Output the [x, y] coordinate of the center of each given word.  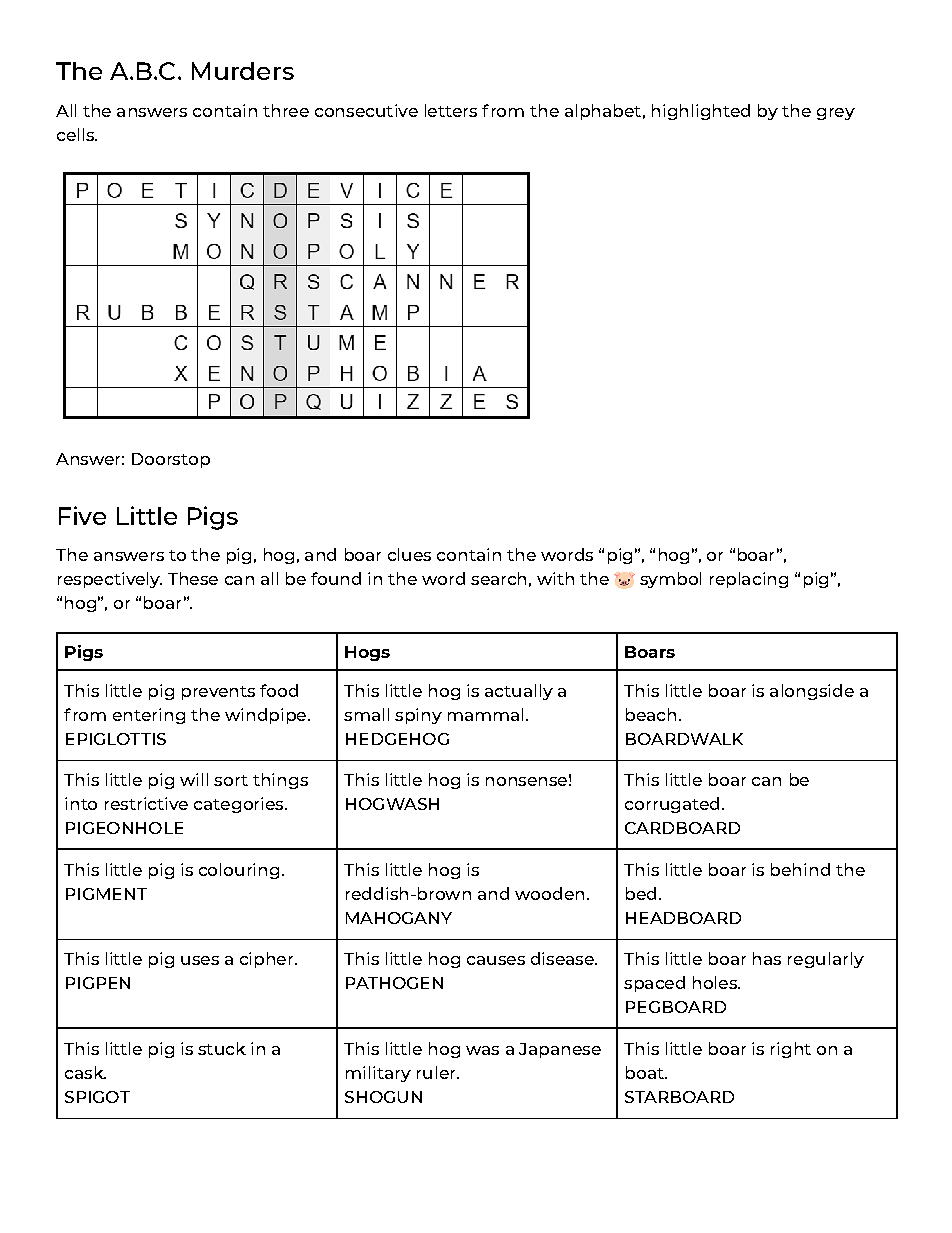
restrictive [146, 803]
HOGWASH [392, 804]
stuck [222, 1048]
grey [836, 114]
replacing [749, 580]
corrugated [672, 805]
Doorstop [171, 460]
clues [409, 554]
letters [451, 110]
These [193, 578]
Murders [243, 71]
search [498, 578]
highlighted [701, 112]
